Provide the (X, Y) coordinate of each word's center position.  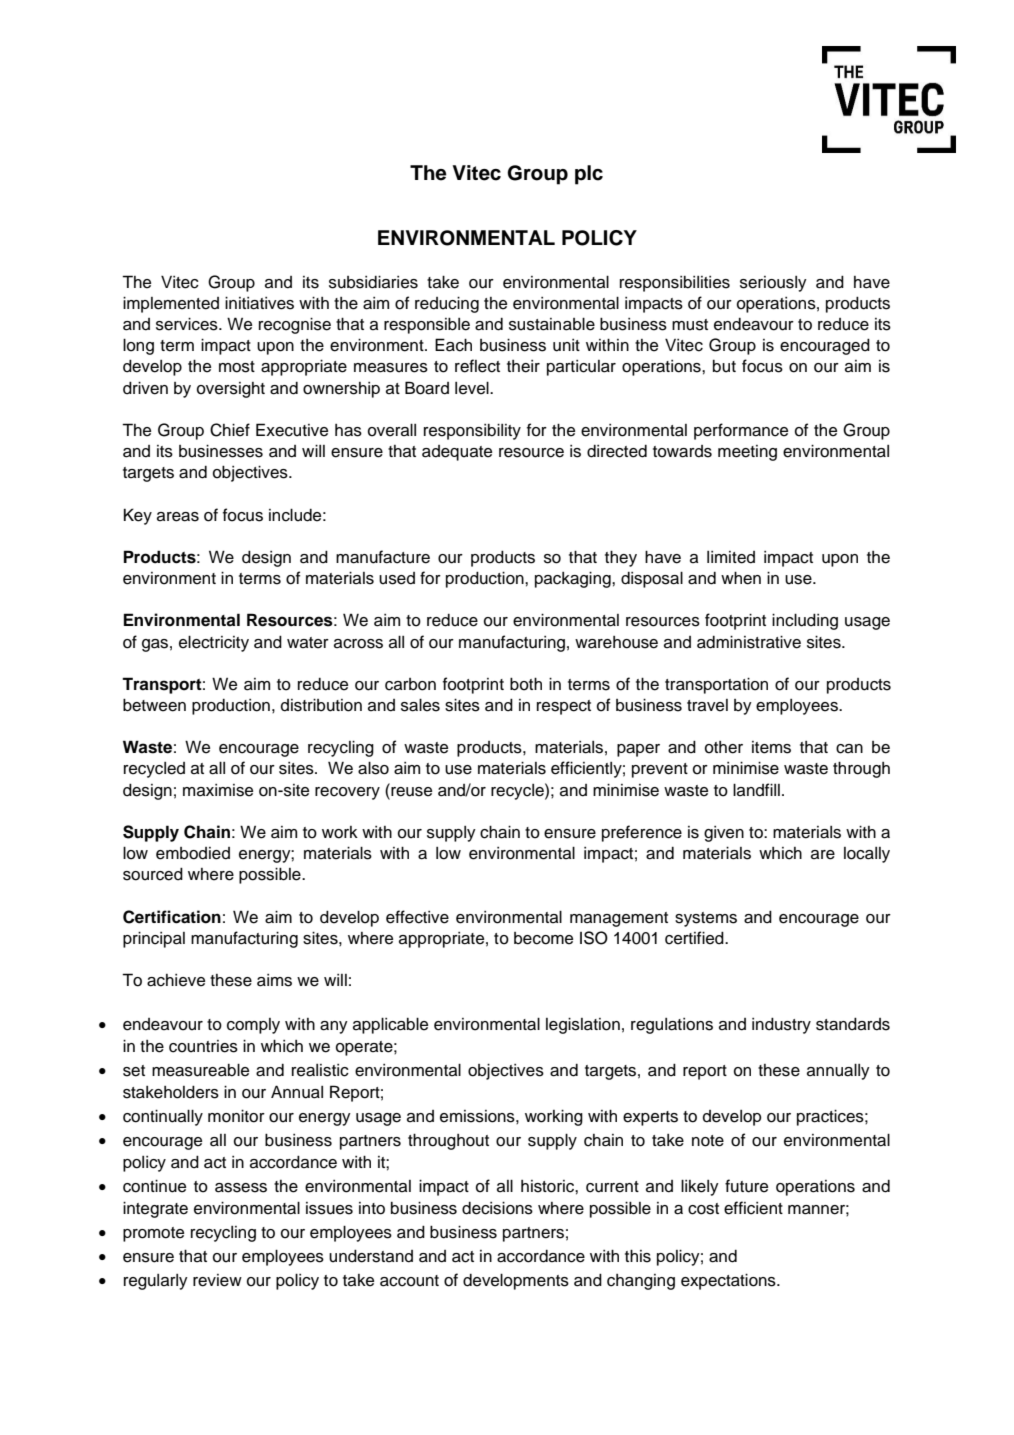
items (771, 747)
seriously (773, 284)
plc (589, 175)
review (217, 1280)
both (526, 684)
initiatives (259, 303)
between (154, 705)
